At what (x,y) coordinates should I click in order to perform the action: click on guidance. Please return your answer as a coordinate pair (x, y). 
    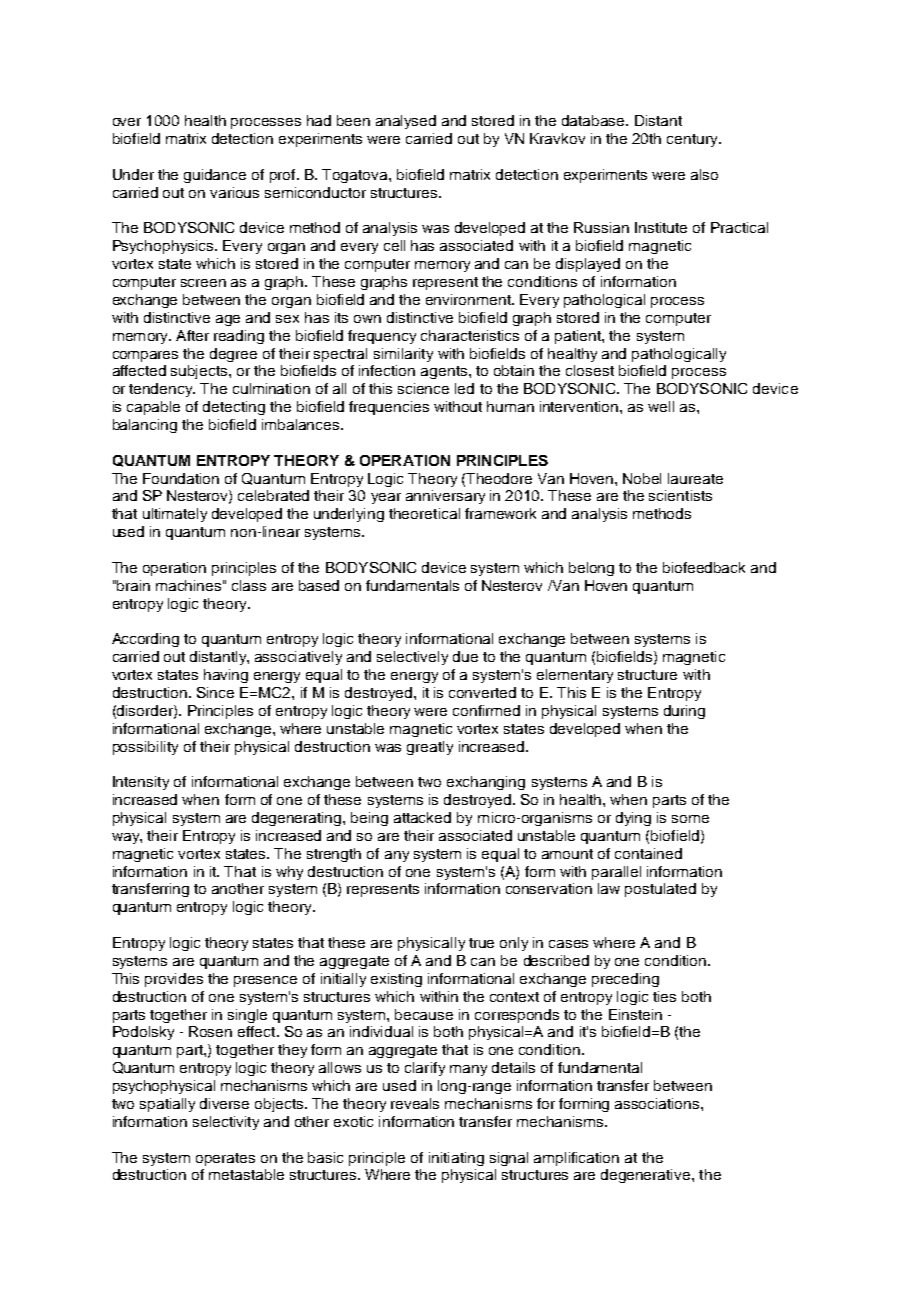
    Looking at the image, I should click on (215, 176).
